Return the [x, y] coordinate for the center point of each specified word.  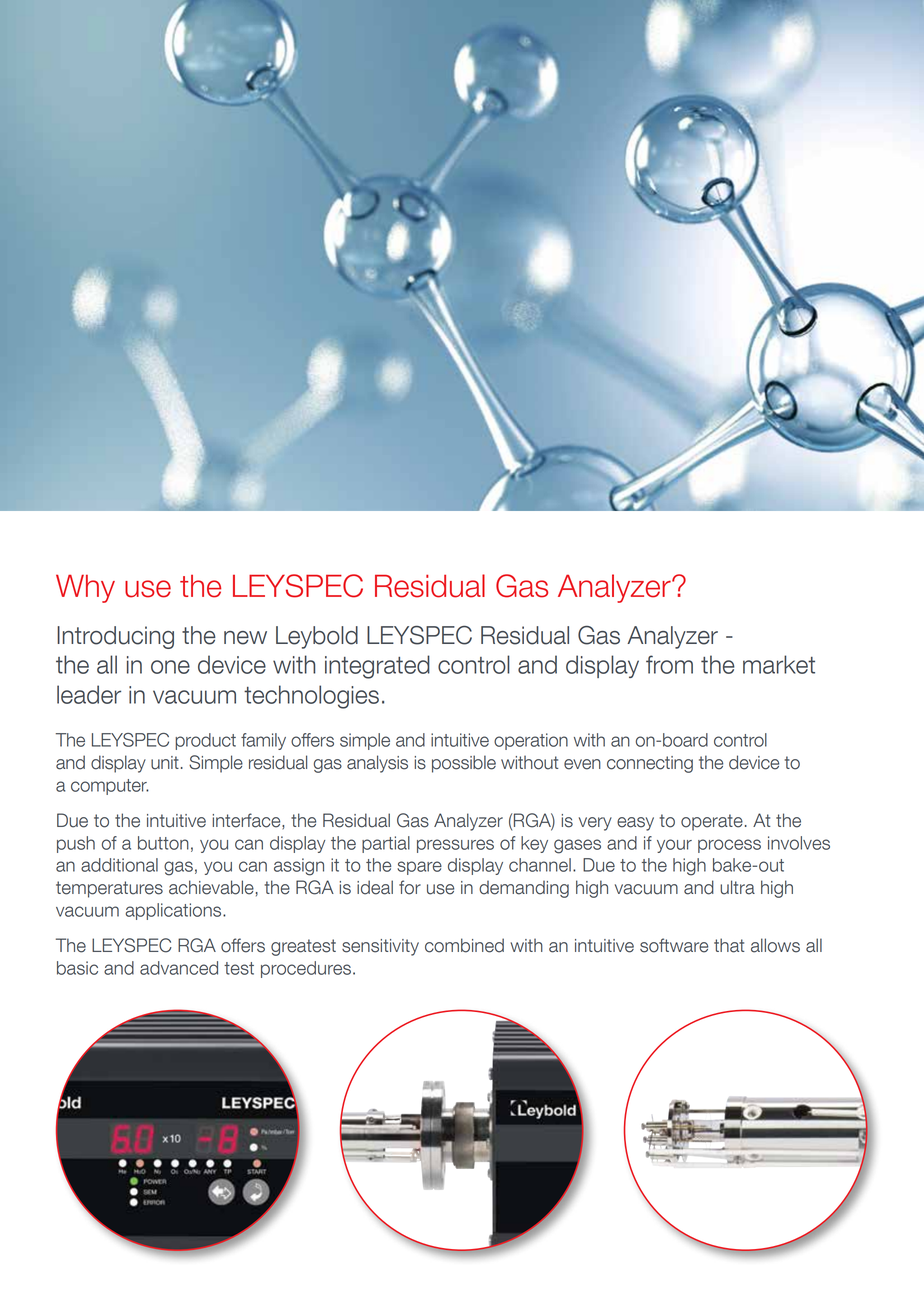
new [245, 638]
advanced [179, 968]
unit [165, 763]
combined [464, 945]
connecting [650, 764]
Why [85, 588]
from [669, 664]
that [729, 945]
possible [464, 764]
